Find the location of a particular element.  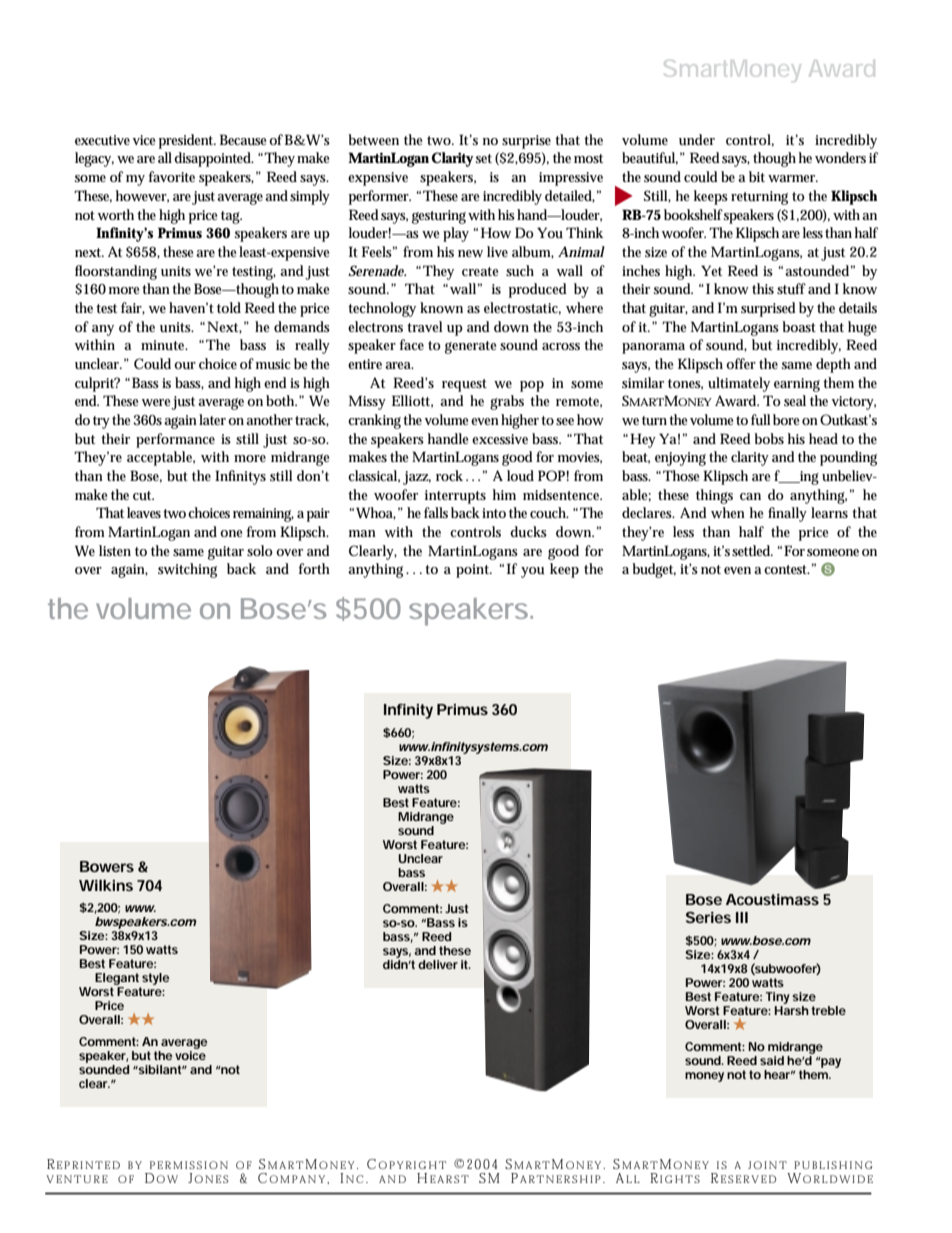

JOINT is located at coordinates (767, 1165).
